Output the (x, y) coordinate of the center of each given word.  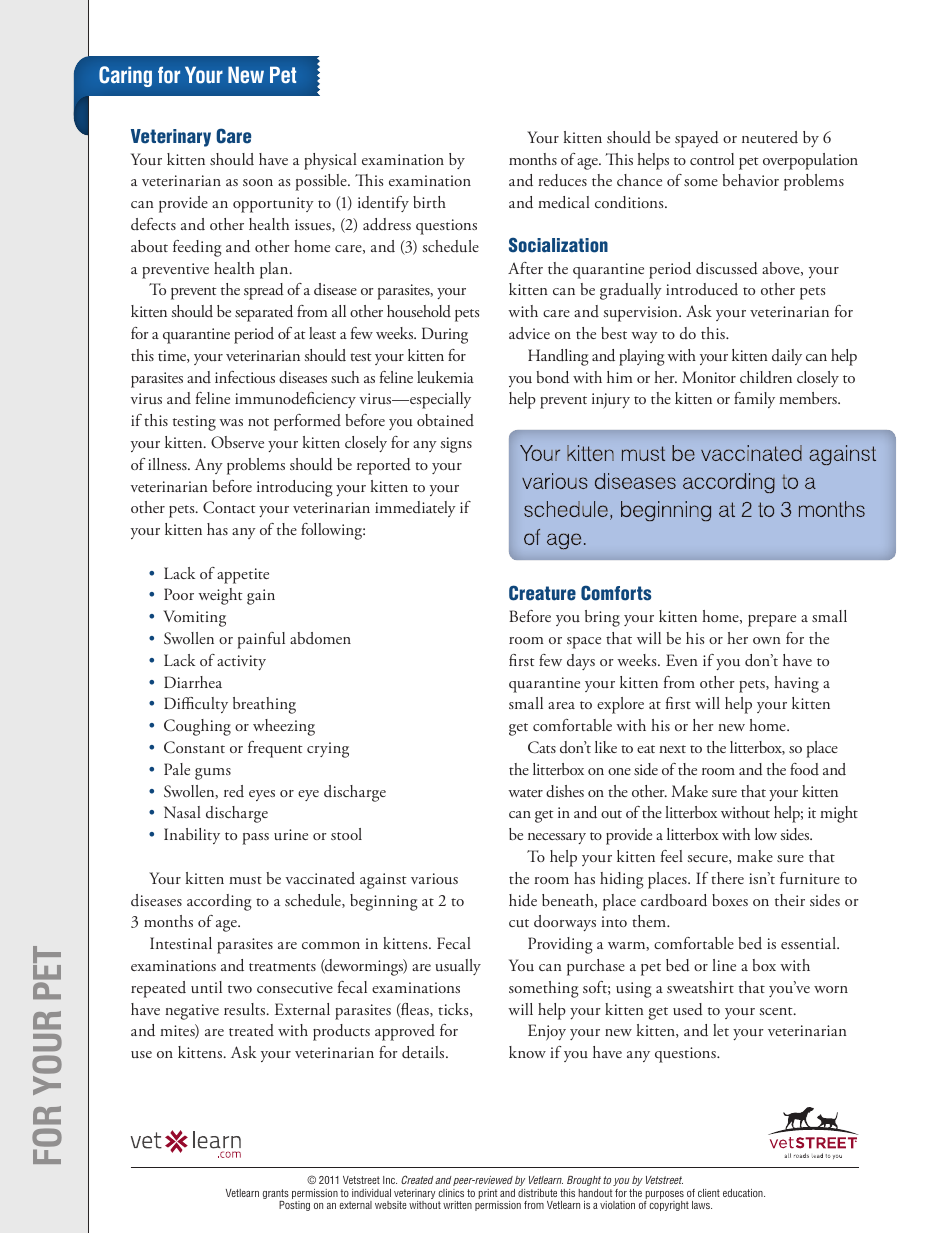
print (489, 1195)
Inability (192, 836)
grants (276, 1195)
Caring (125, 76)
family (754, 400)
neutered (770, 137)
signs (456, 445)
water (525, 793)
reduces (562, 180)
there (727, 878)
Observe (237, 442)
